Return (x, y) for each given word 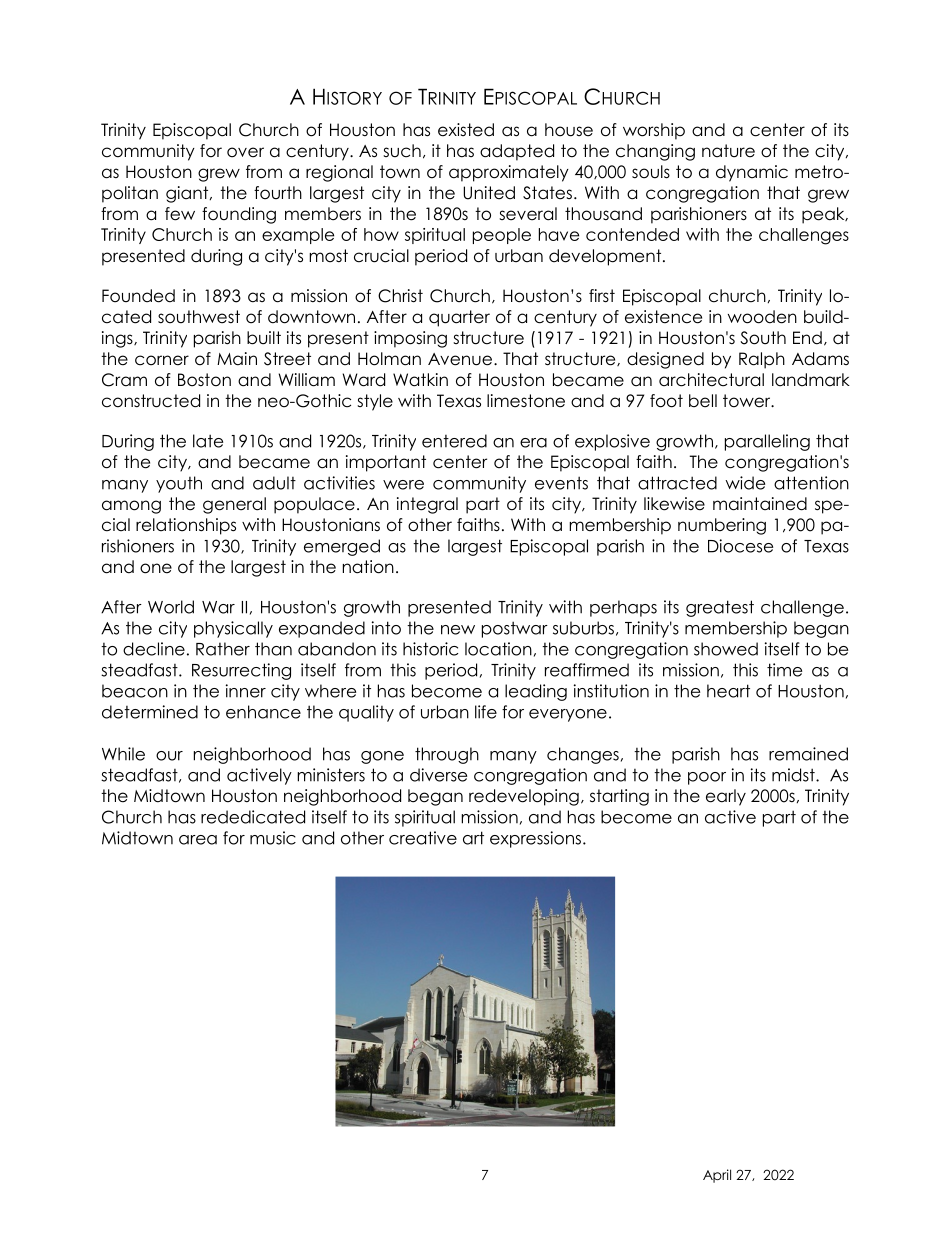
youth (179, 484)
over (245, 152)
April (717, 1176)
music (273, 838)
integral (427, 505)
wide (745, 483)
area (198, 840)
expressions (535, 839)
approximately (509, 173)
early (726, 797)
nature (728, 151)
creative (423, 838)
